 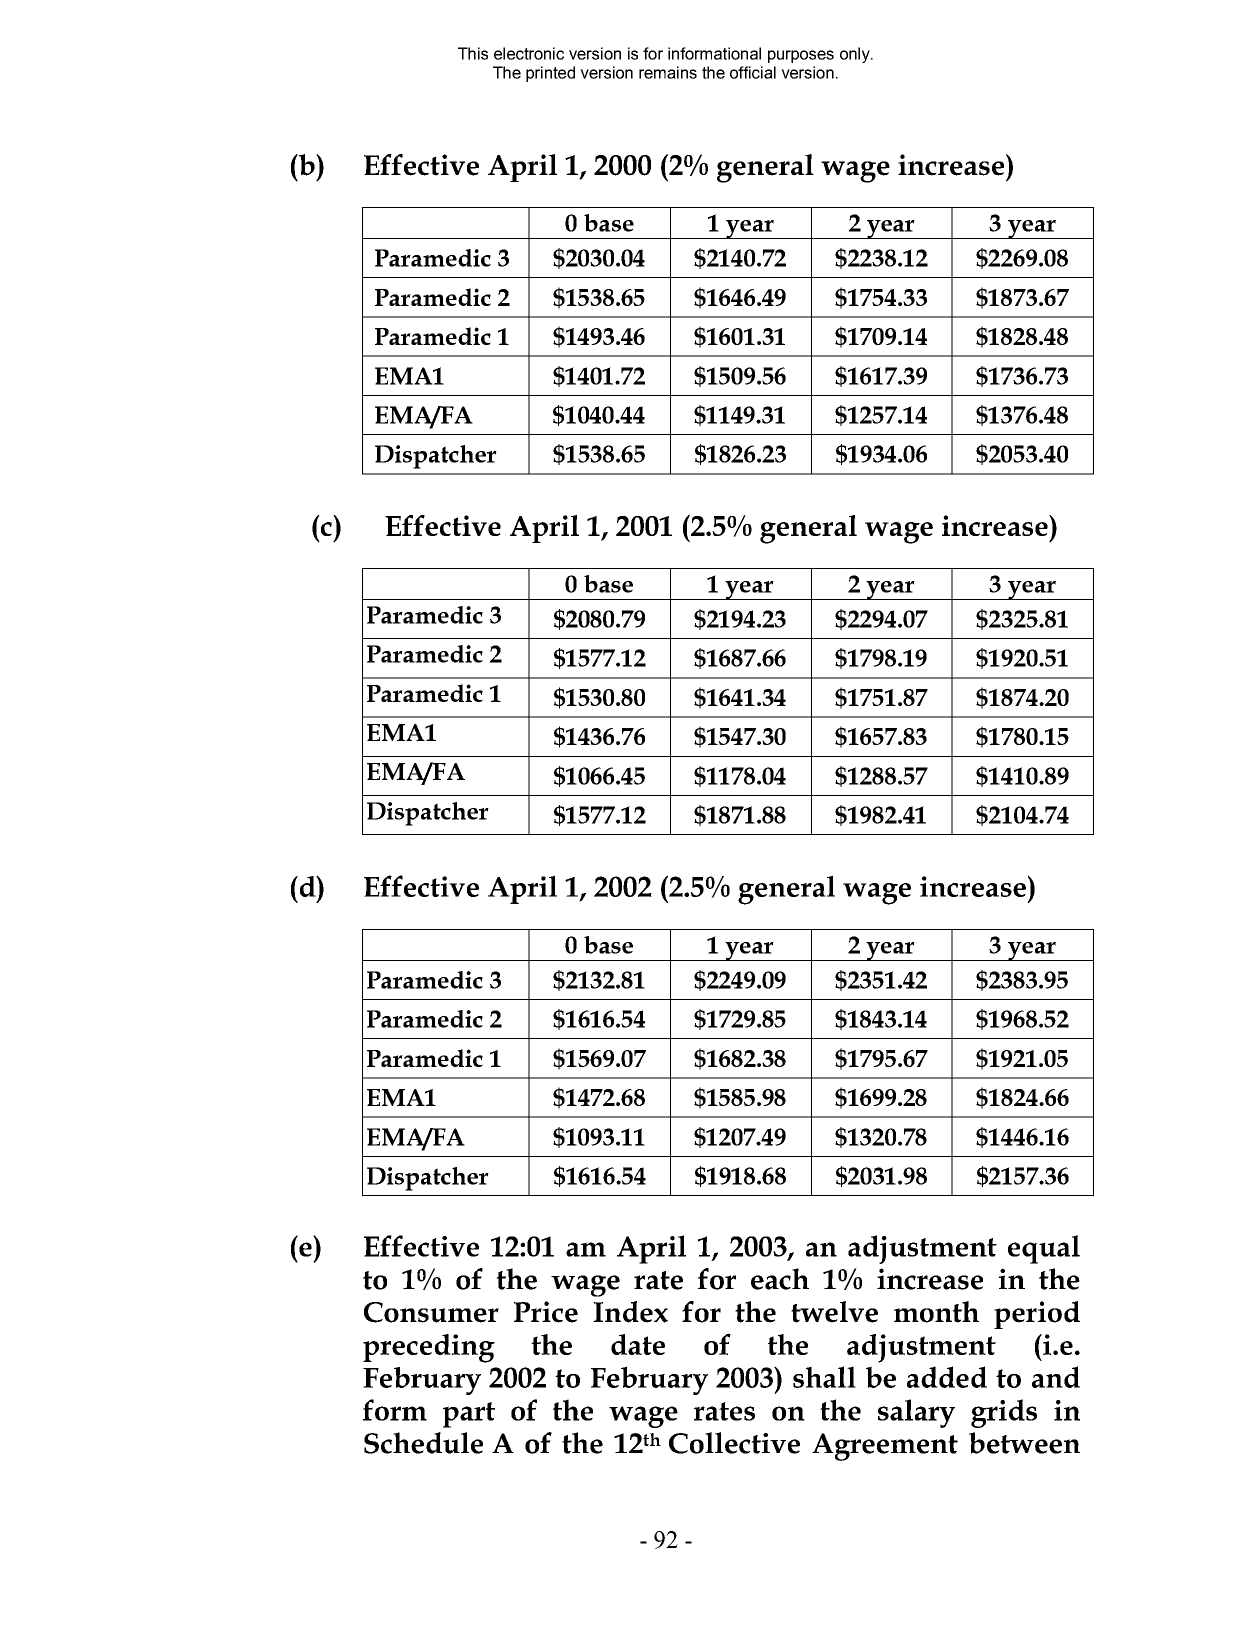 I want to click on only, so click(x=856, y=55).
